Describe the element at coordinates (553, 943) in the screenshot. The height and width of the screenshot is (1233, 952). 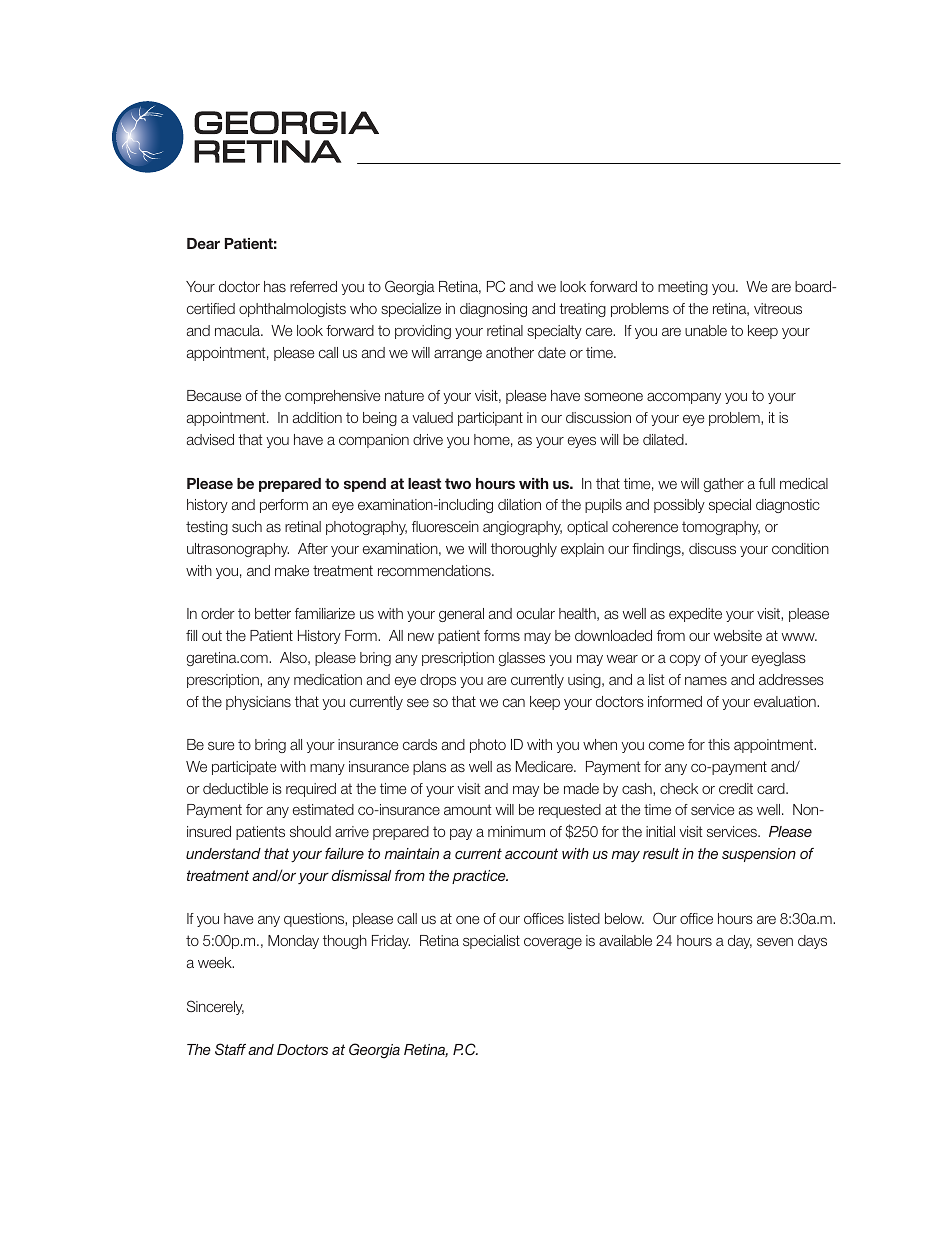
I see `coverage` at that location.
